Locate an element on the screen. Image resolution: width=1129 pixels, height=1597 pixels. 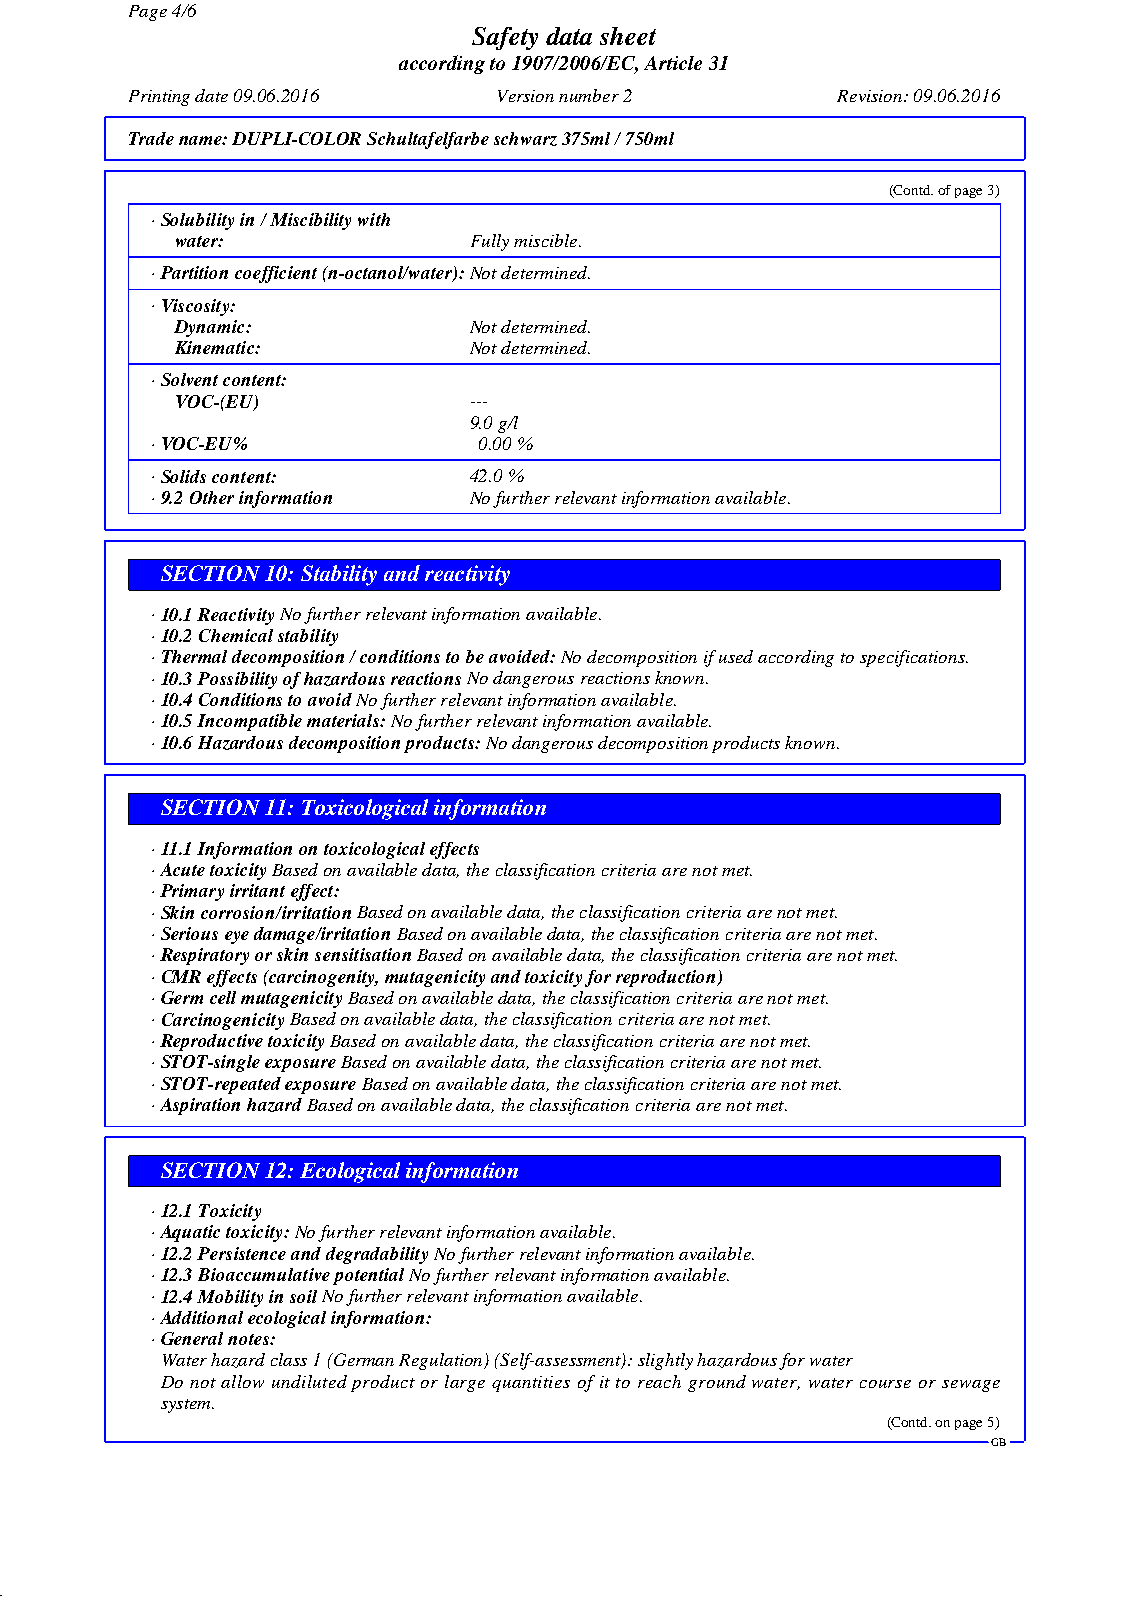
number is located at coordinates (589, 95).
